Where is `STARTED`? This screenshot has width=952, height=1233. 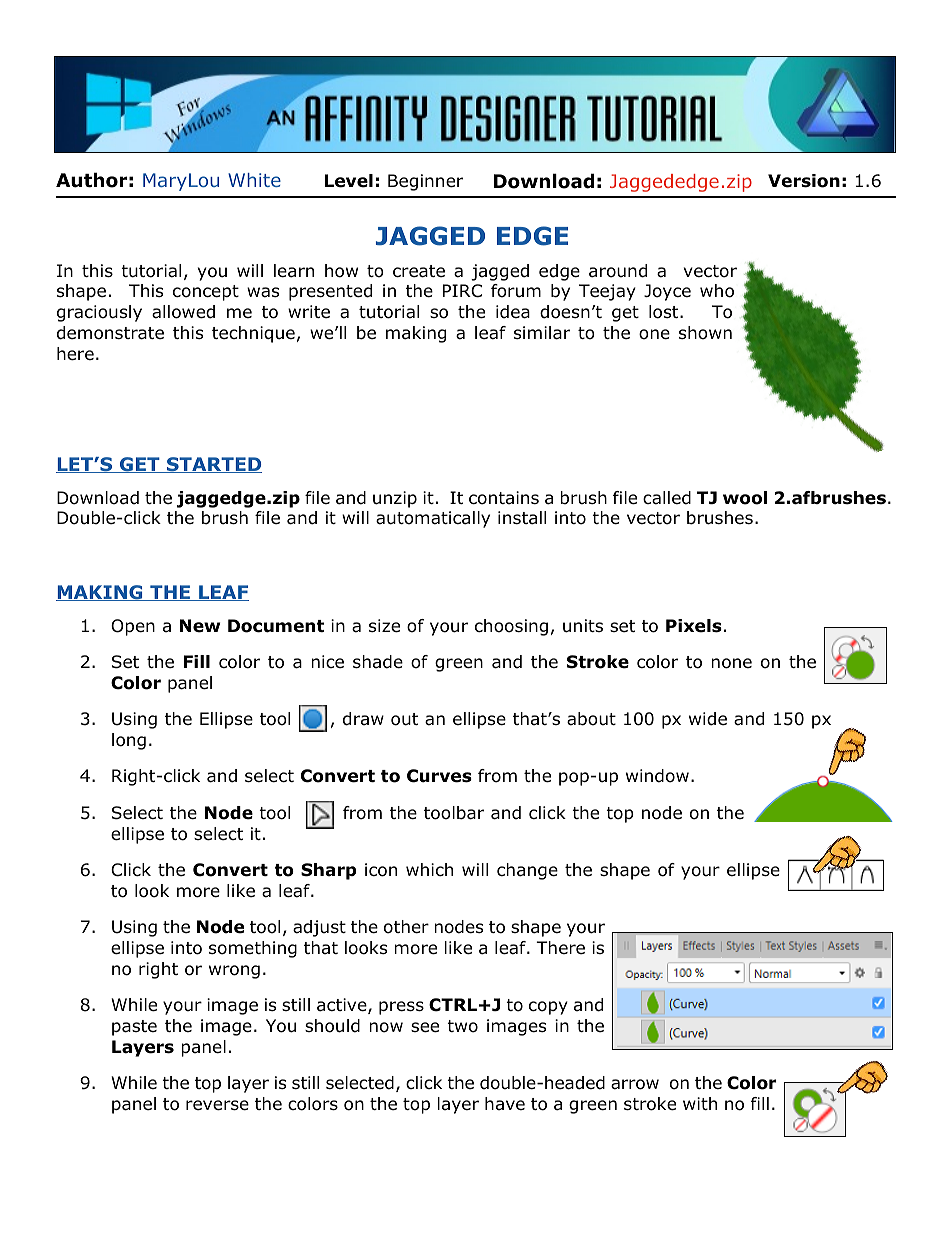
STARTED is located at coordinates (213, 465).
